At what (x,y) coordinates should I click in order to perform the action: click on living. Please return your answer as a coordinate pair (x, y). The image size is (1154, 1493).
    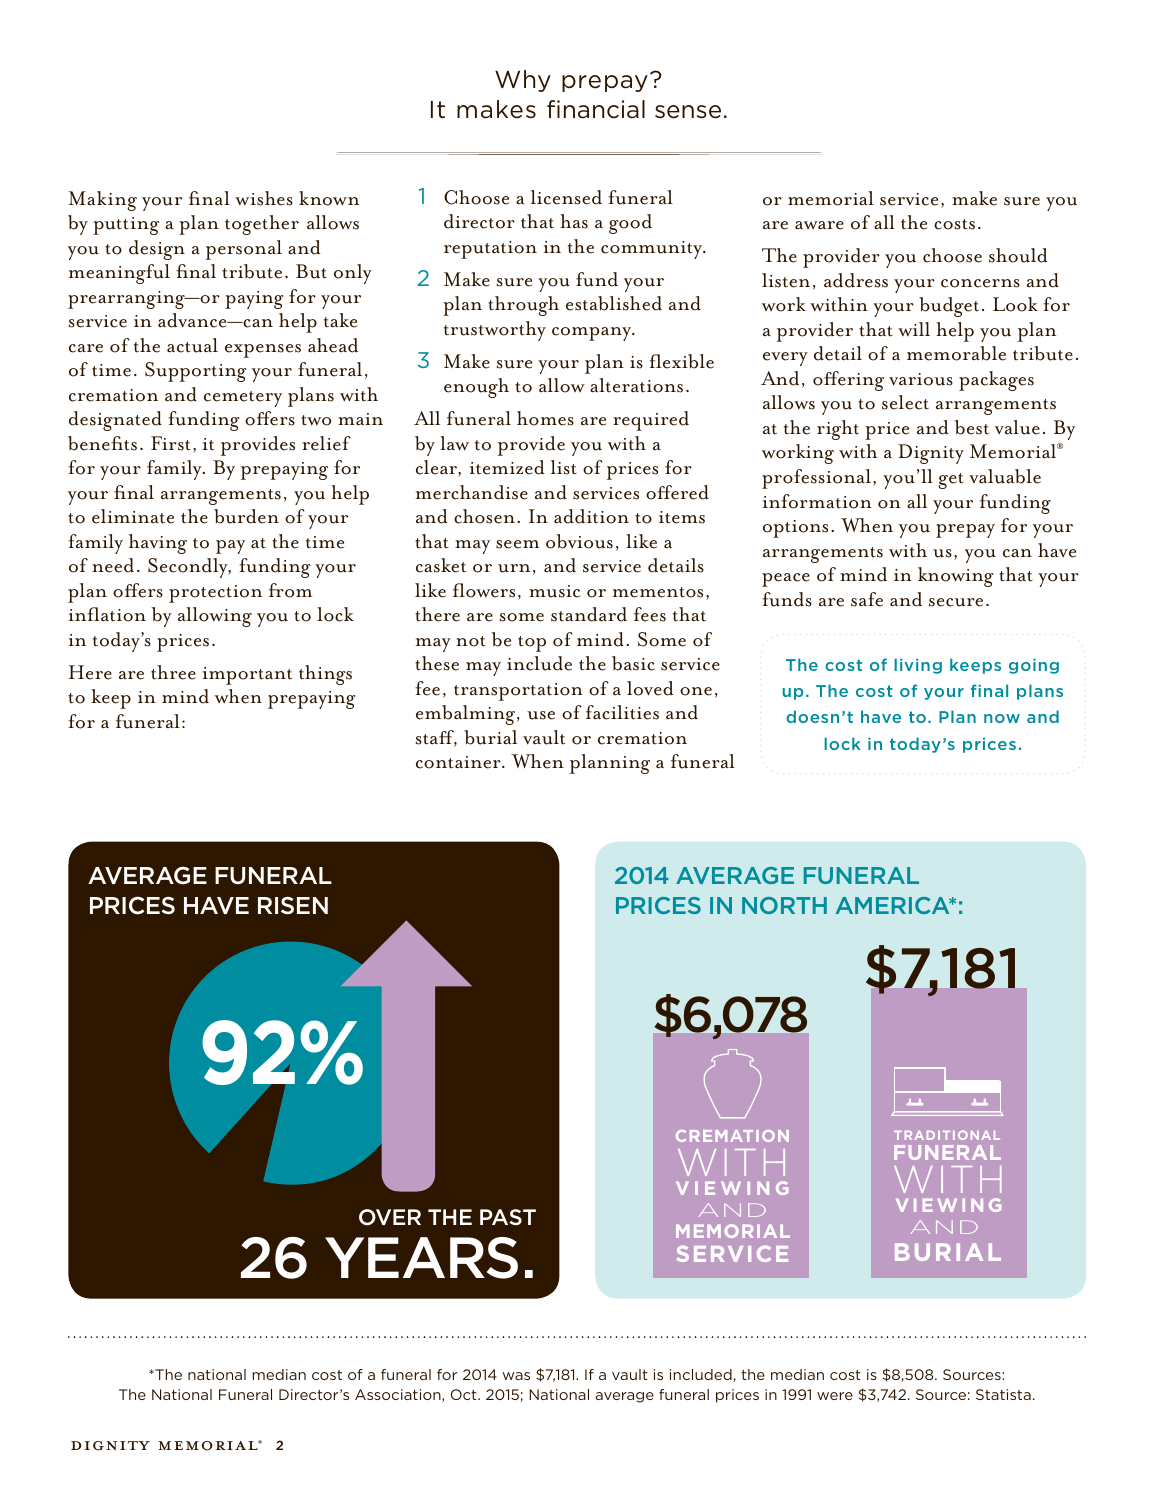
    Looking at the image, I should click on (918, 666).
